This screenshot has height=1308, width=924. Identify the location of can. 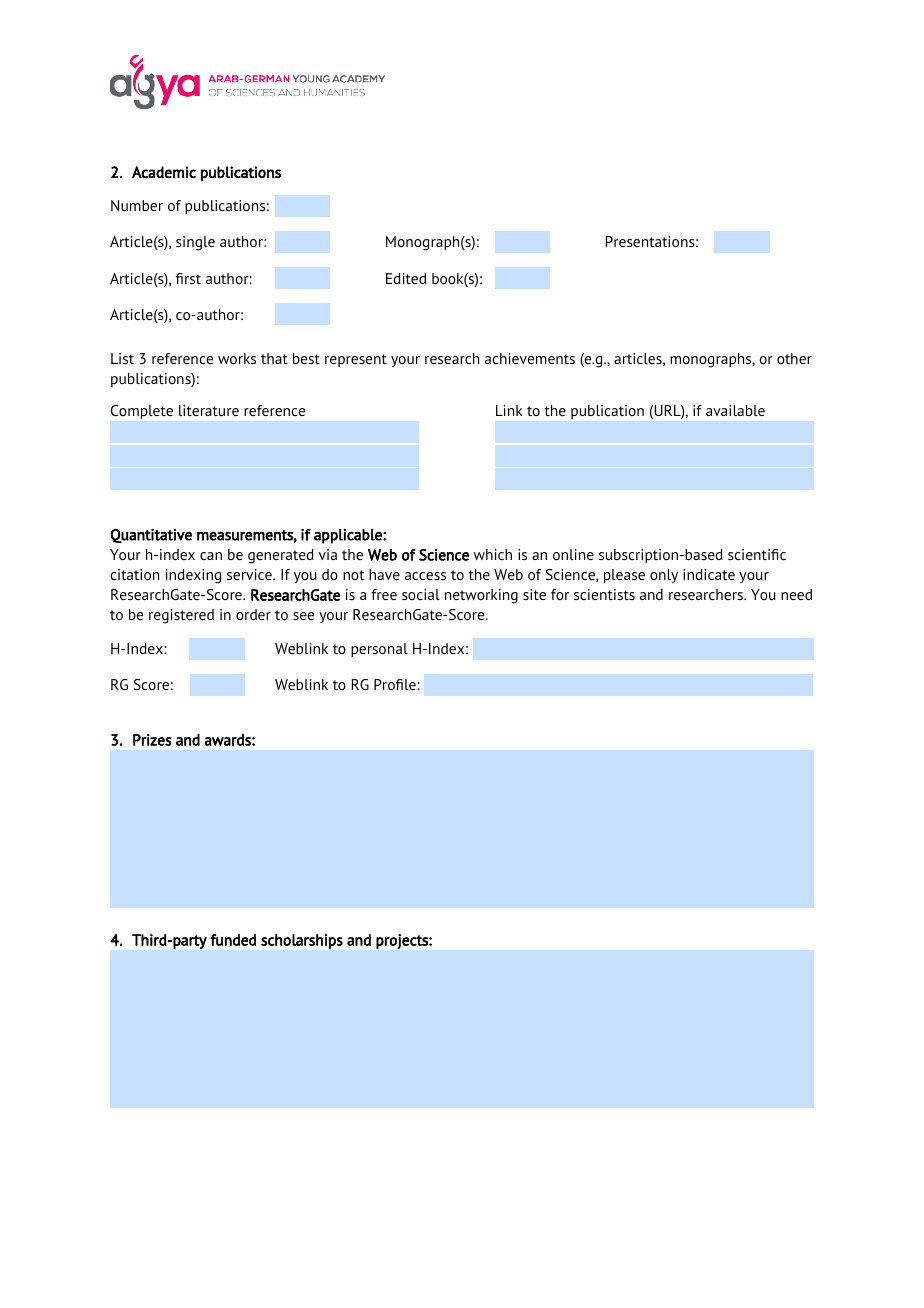
(211, 556).
